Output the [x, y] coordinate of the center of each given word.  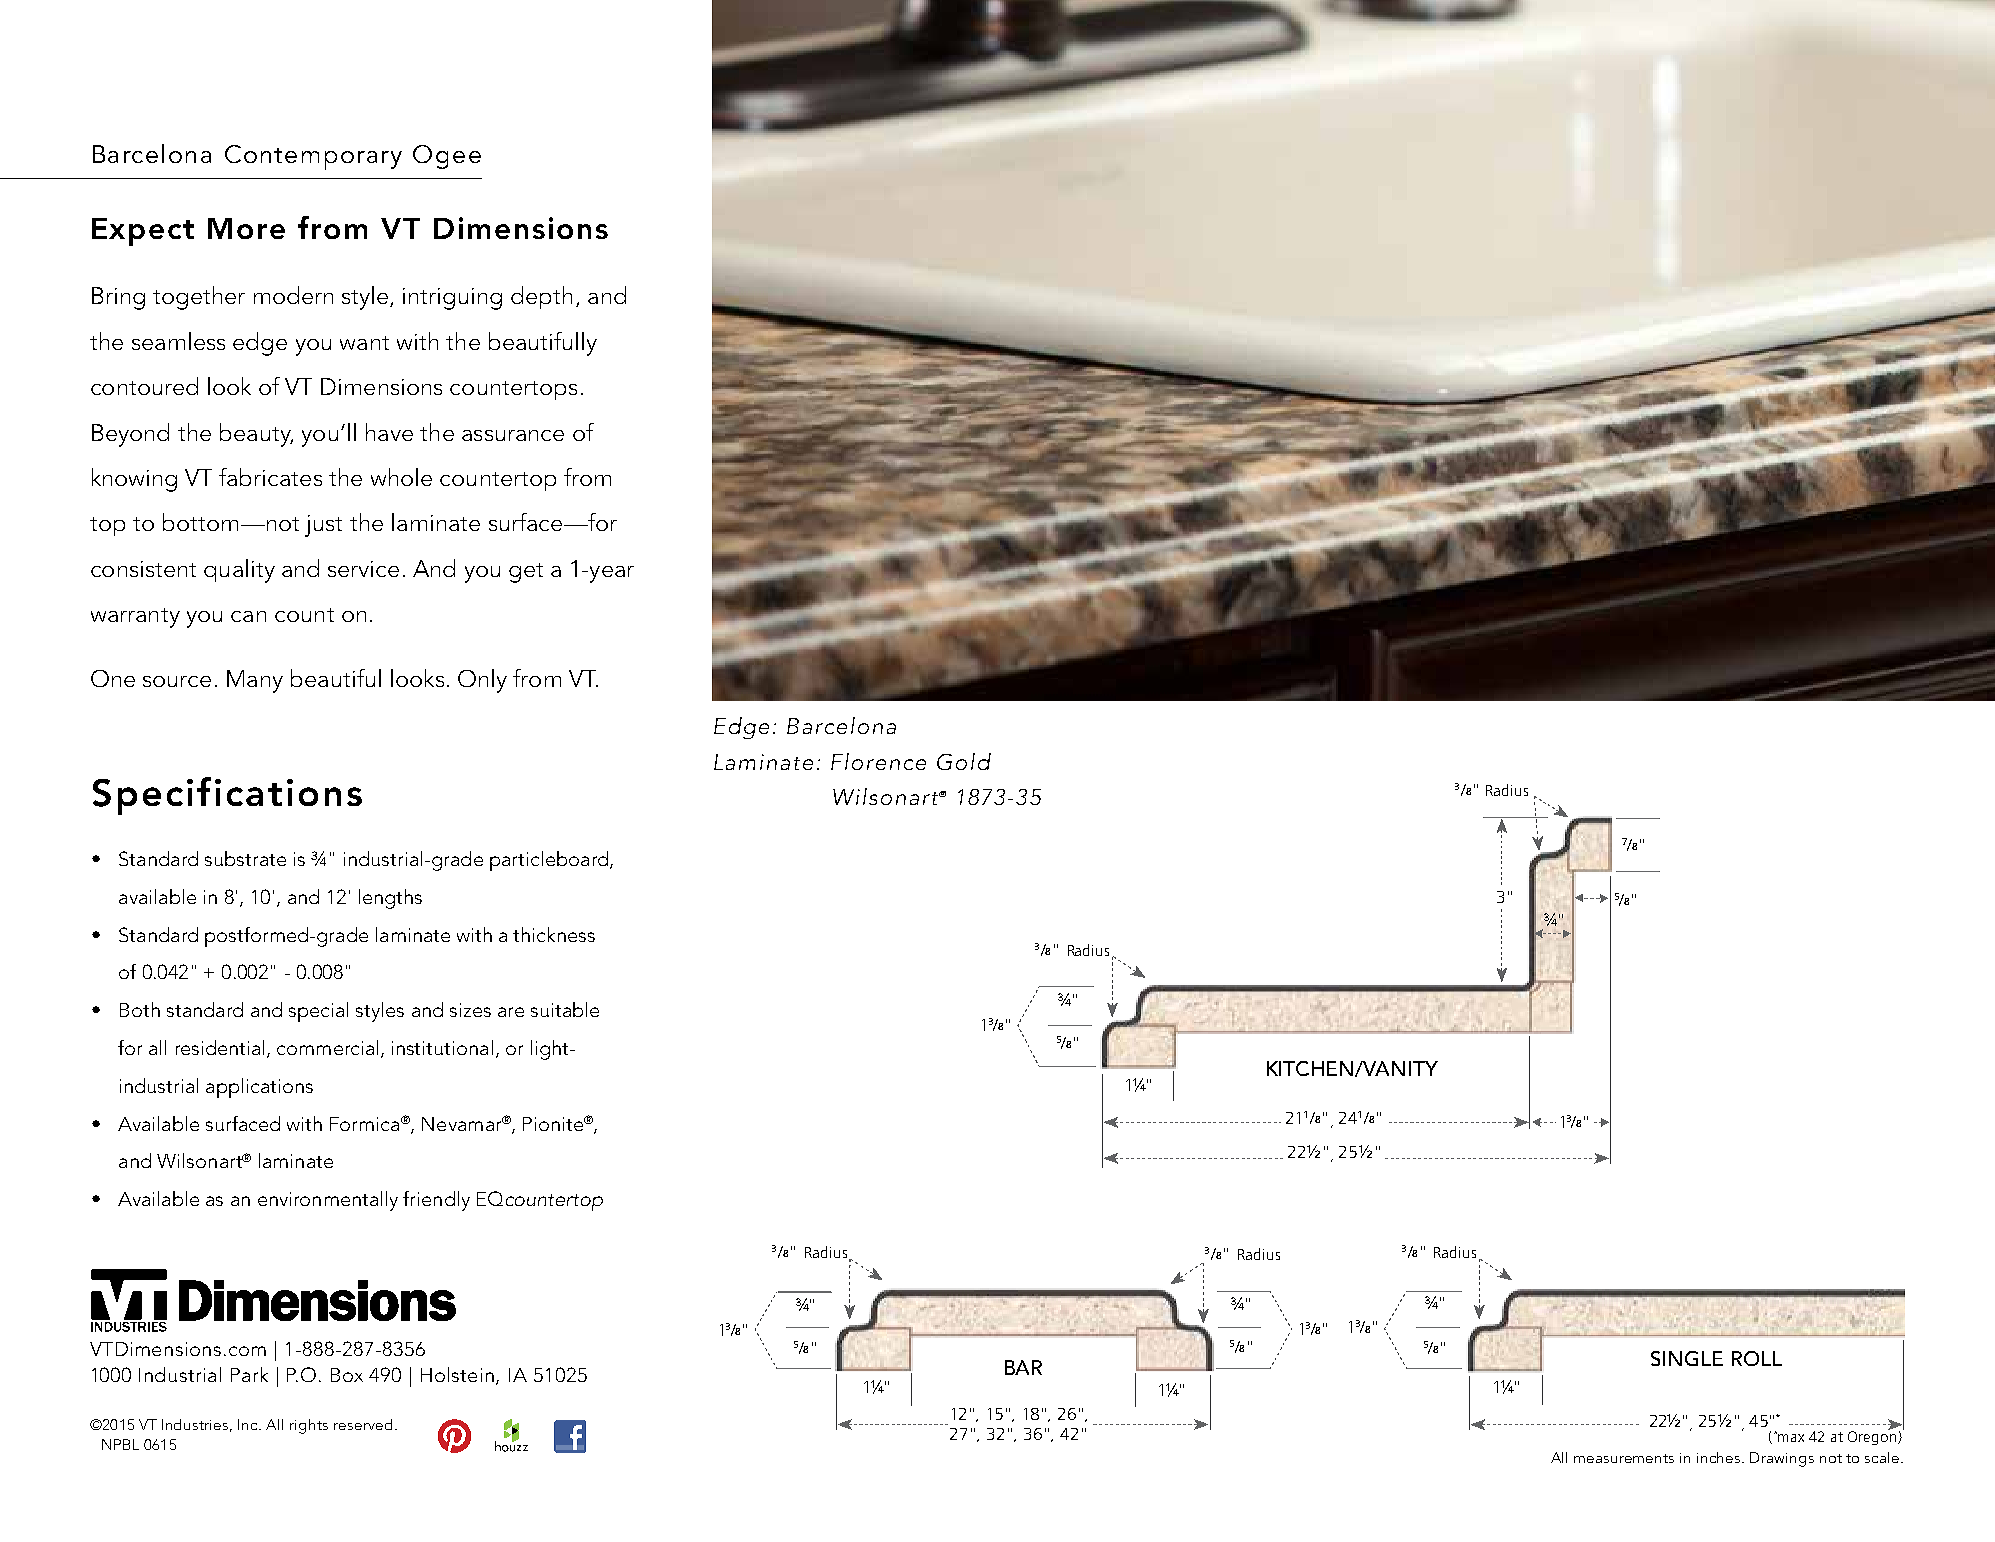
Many [255, 681]
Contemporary [313, 157]
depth [541, 297]
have [389, 432]
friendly [436, 1201]
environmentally [328, 1201]
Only [482, 681]
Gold [964, 761]
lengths [390, 899]
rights [309, 1426]
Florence [878, 761]
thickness [554, 934]
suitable [565, 1009]
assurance [513, 435]
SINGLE [1687, 1358]
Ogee [447, 157]
